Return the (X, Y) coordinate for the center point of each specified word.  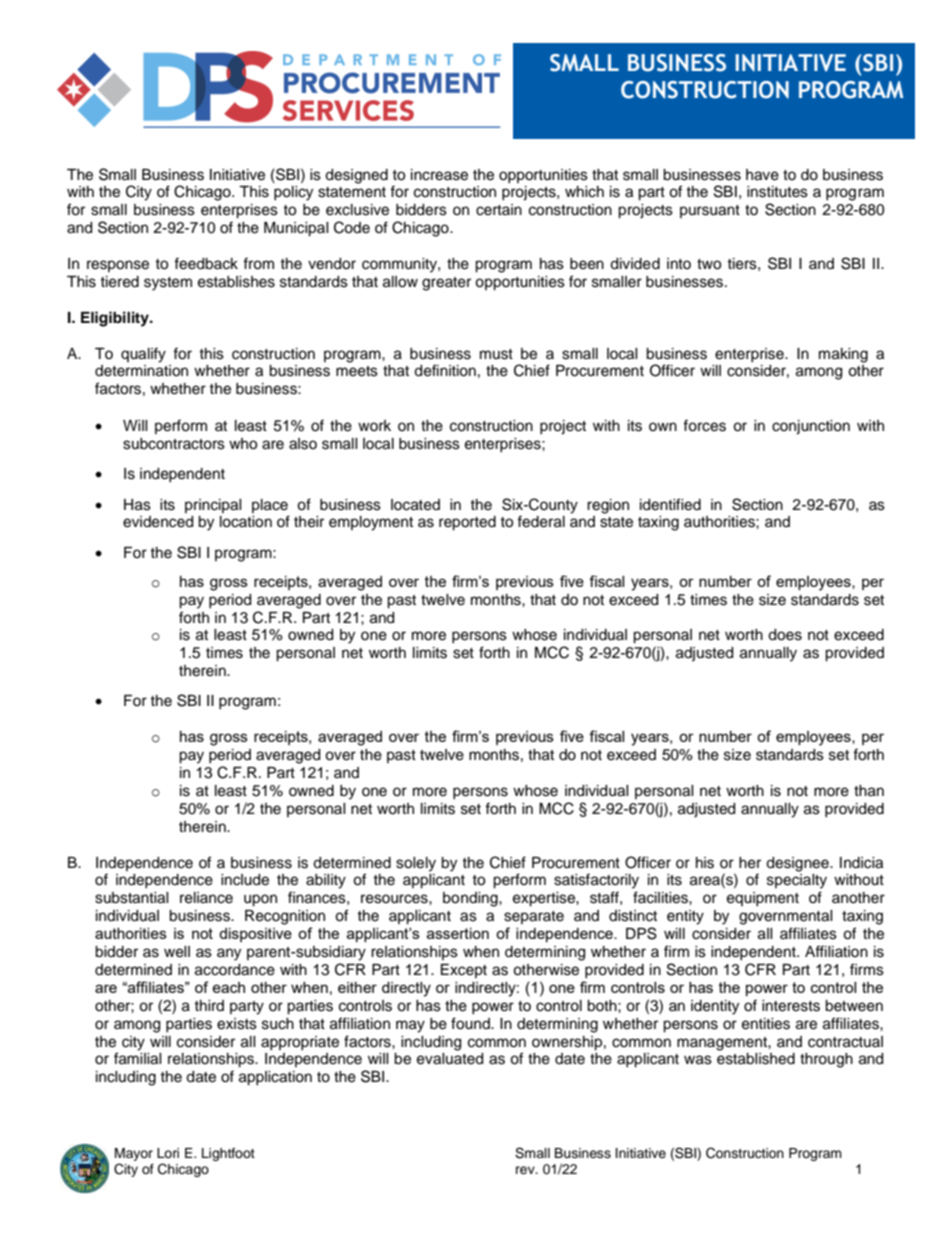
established (756, 1059)
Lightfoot (228, 1154)
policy (293, 193)
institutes (777, 192)
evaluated (450, 1059)
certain (499, 210)
